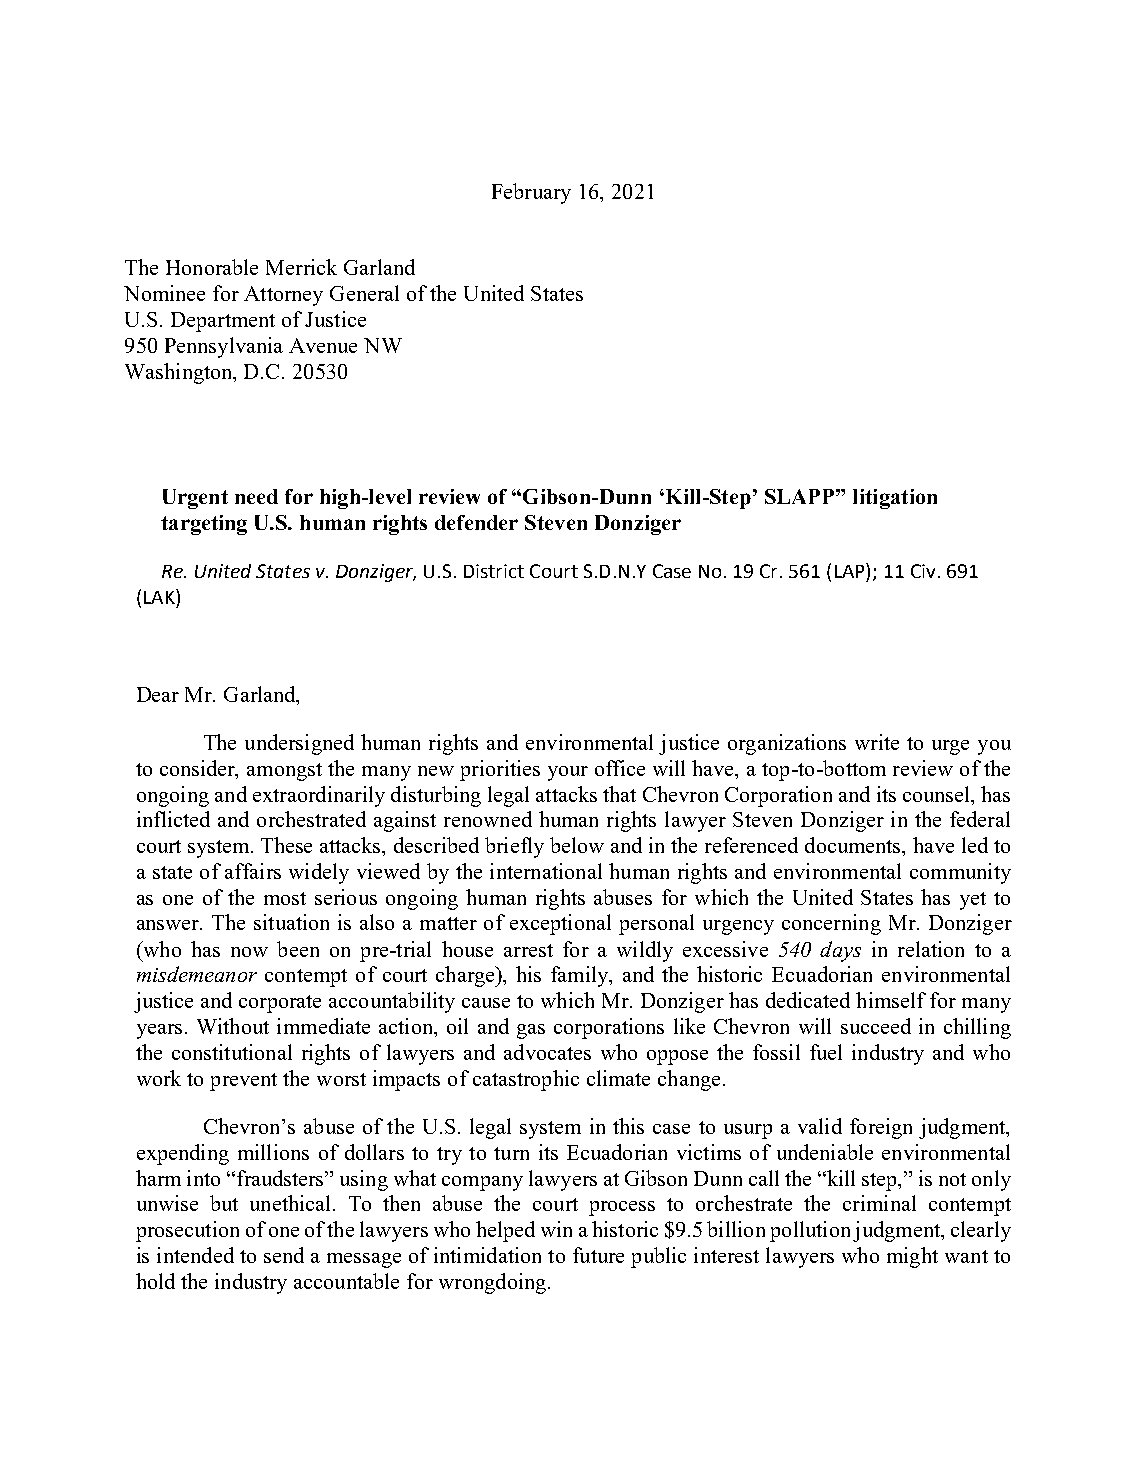 The width and height of the screenshot is (1145, 1482). What do you see at coordinates (286, 845) in the screenshot?
I see `These` at bounding box center [286, 845].
